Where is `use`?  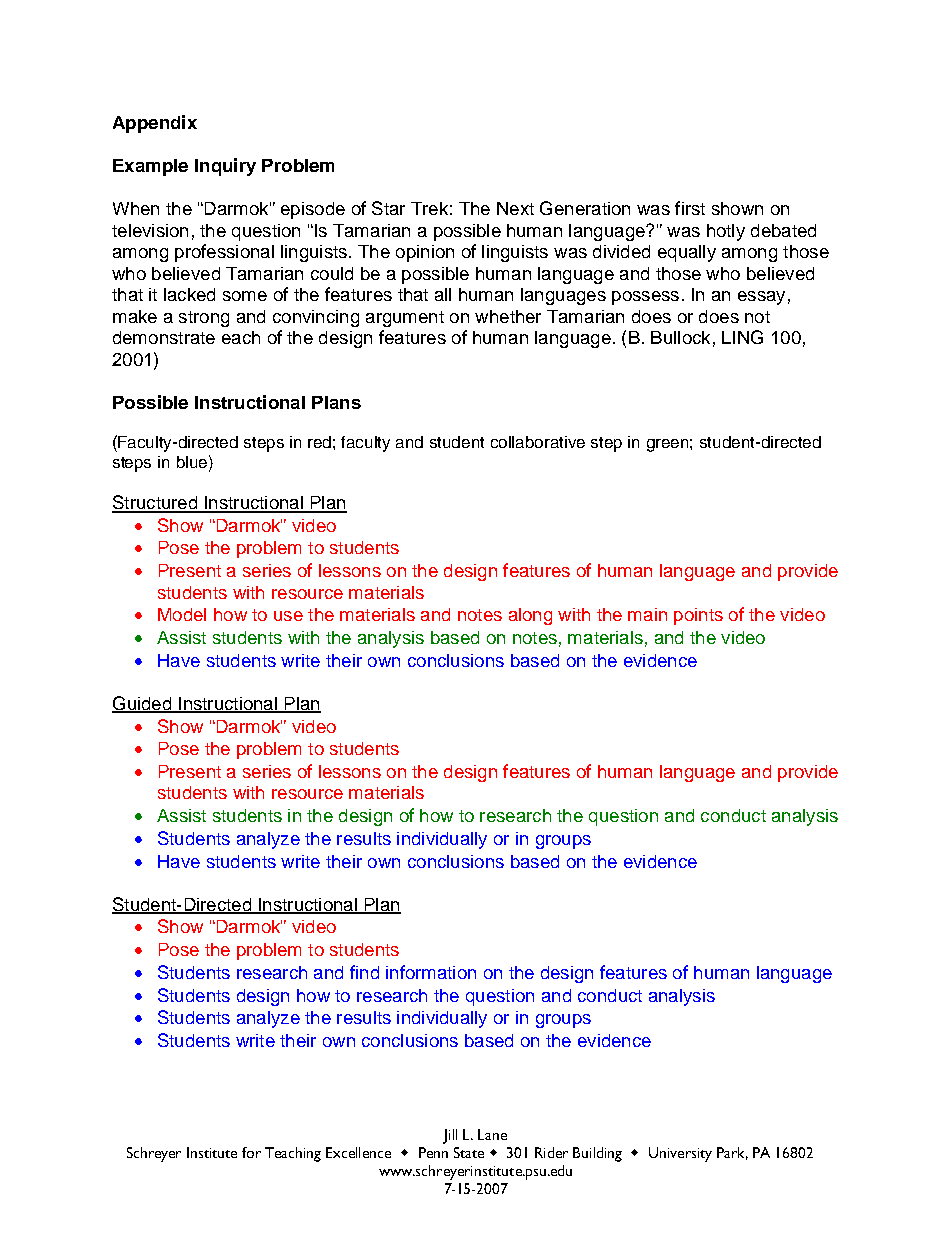
use is located at coordinates (288, 616).
